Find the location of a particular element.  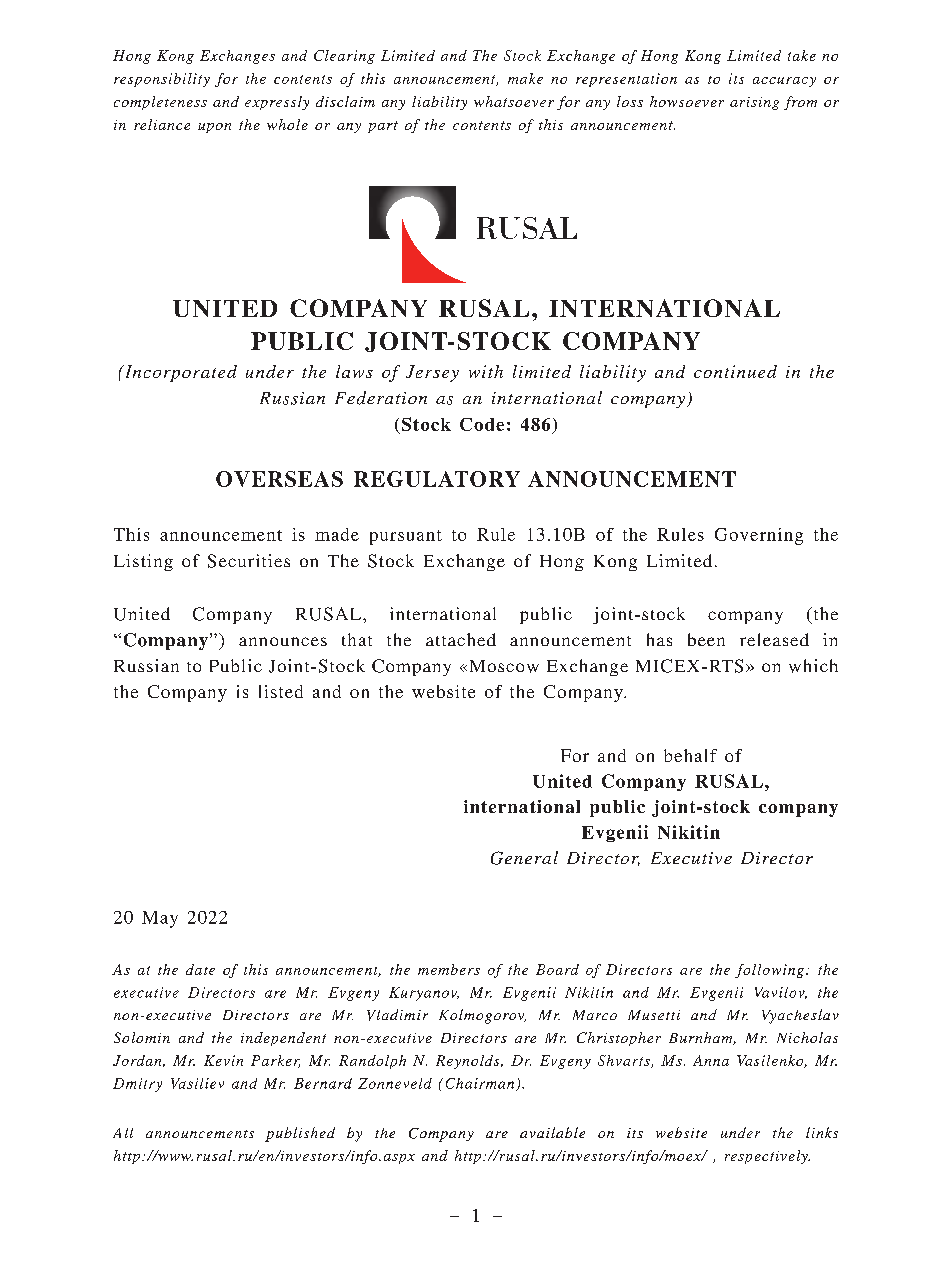

continued is located at coordinates (735, 371).
